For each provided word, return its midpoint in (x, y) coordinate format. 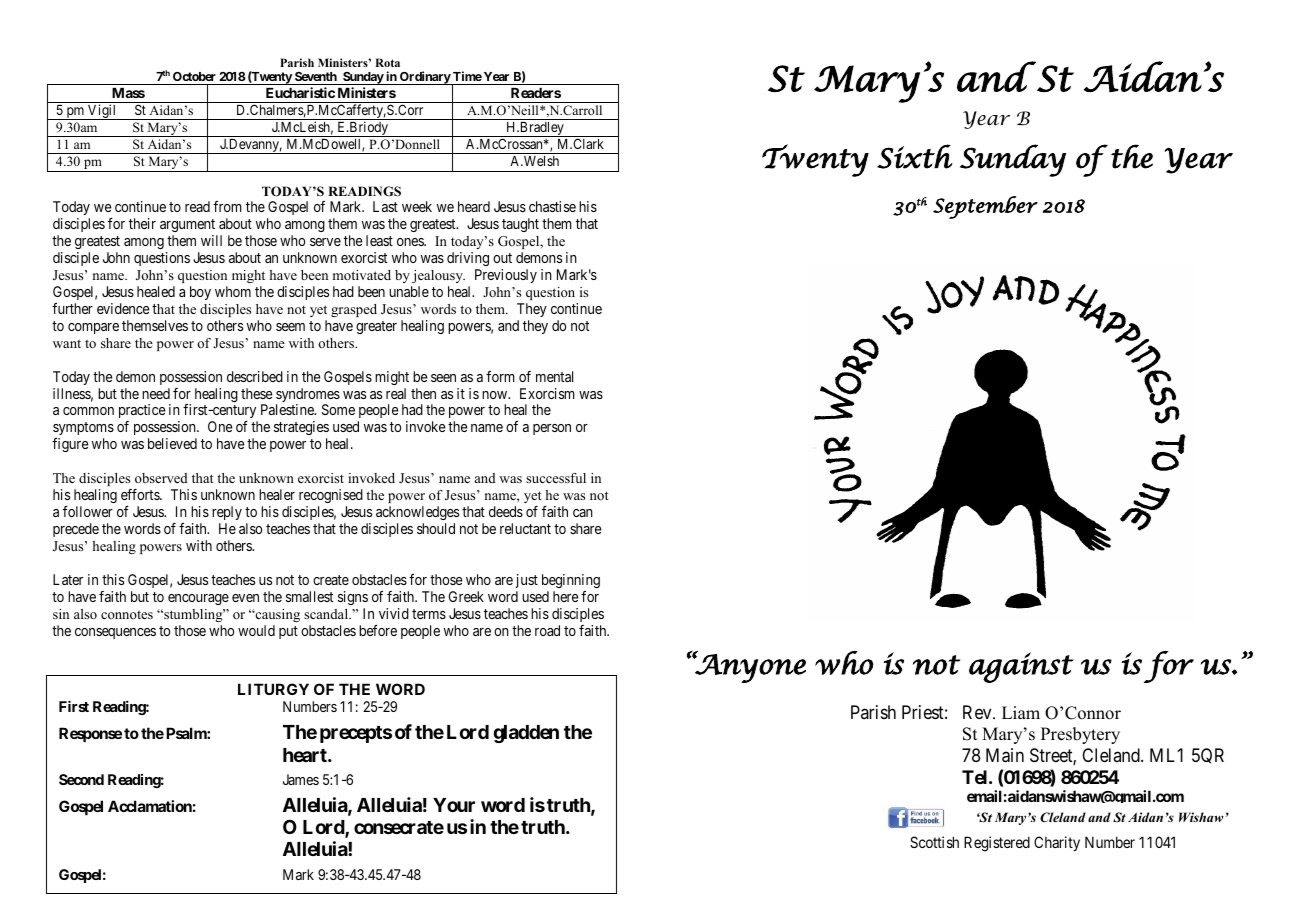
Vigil (102, 112)
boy (200, 293)
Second (81, 779)
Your (454, 805)
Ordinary (425, 78)
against (1021, 667)
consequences (115, 633)
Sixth (914, 156)
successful (556, 478)
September (985, 207)
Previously (506, 276)
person (552, 429)
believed (172, 443)
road (547, 630)
